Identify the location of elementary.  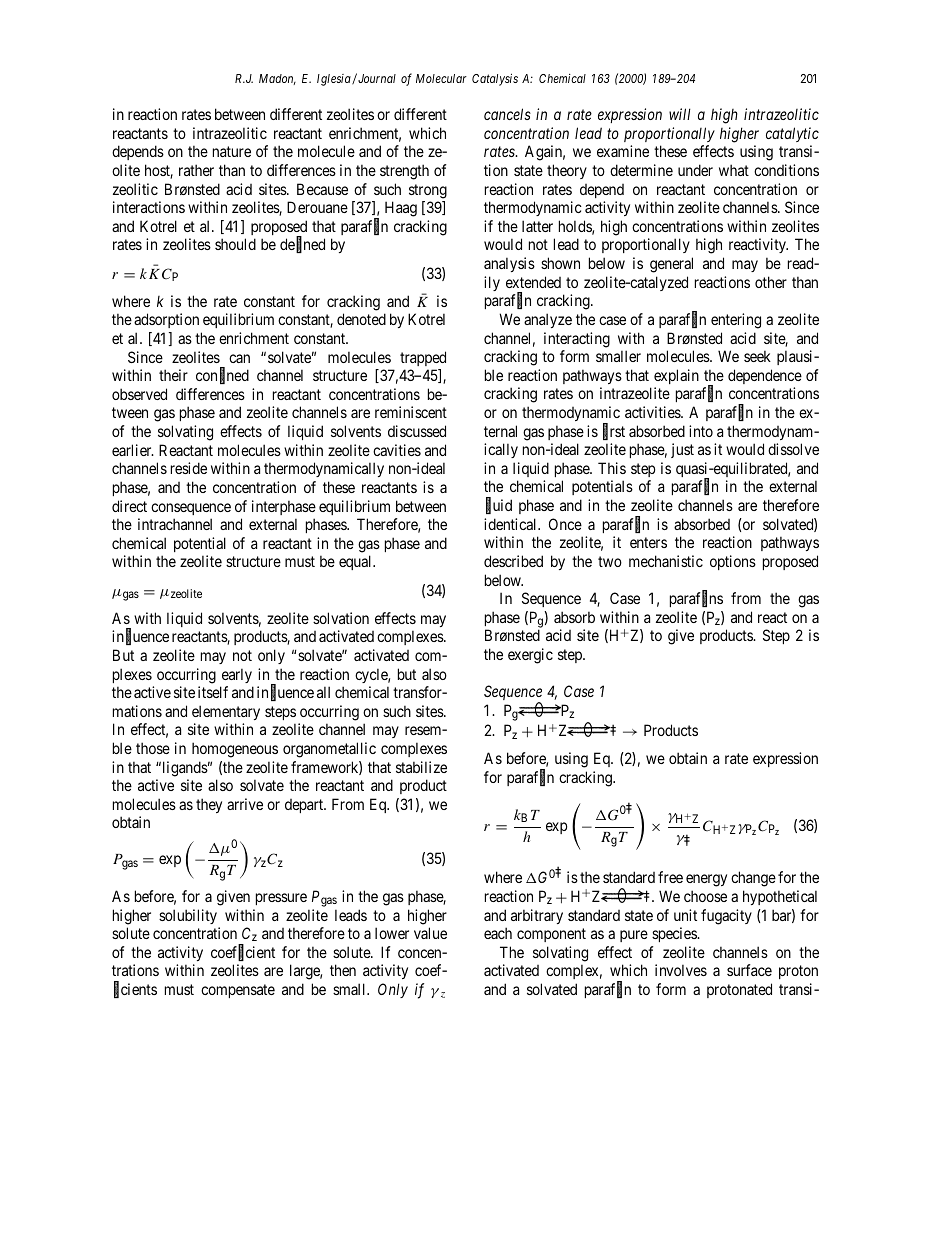
(226, 712).
